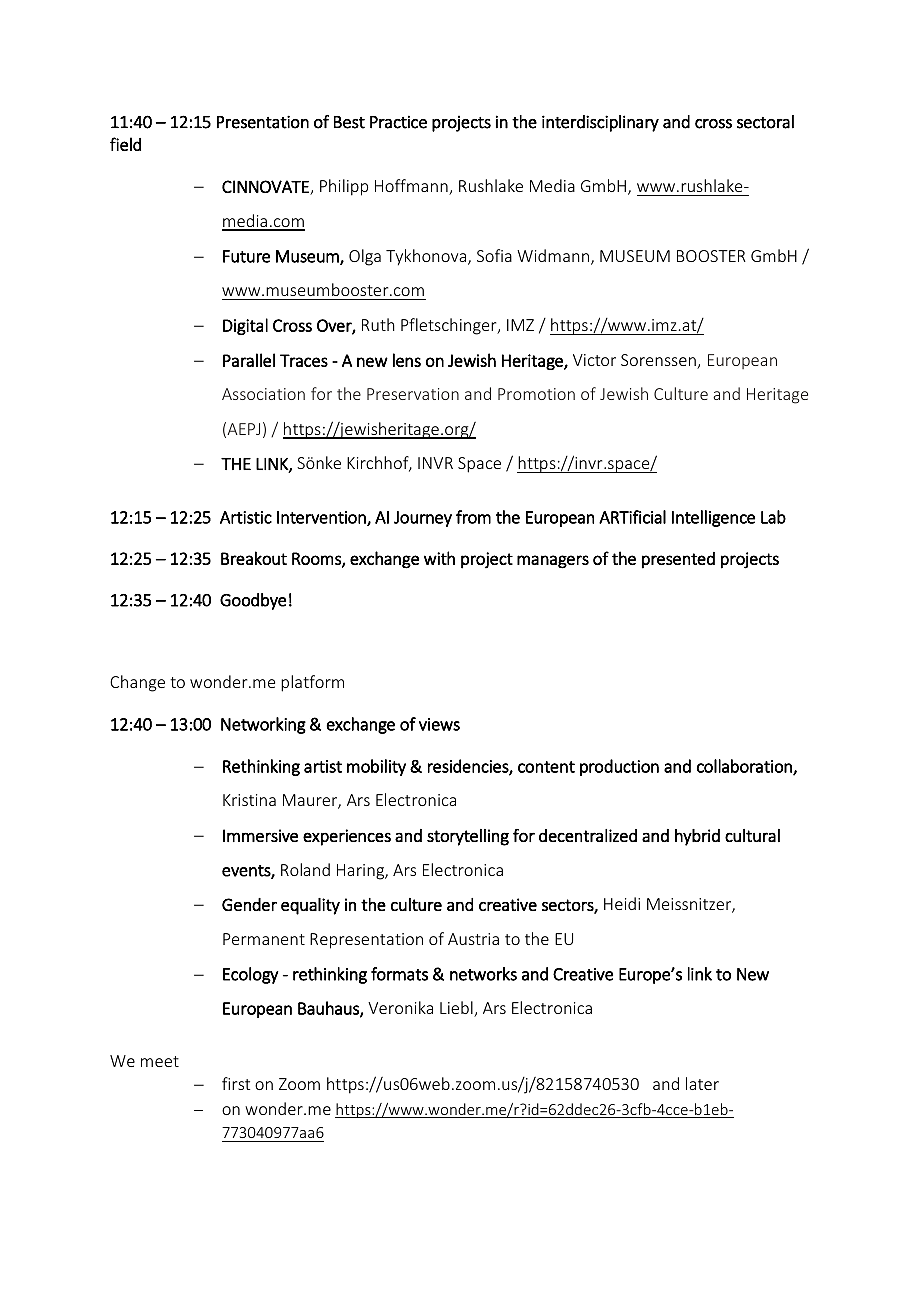 This screenshot has width=924, height=1308. What do you see at coordinates (765, 122) in the screenshot?
I see `sectoral` at bounding box center [765, 122].
